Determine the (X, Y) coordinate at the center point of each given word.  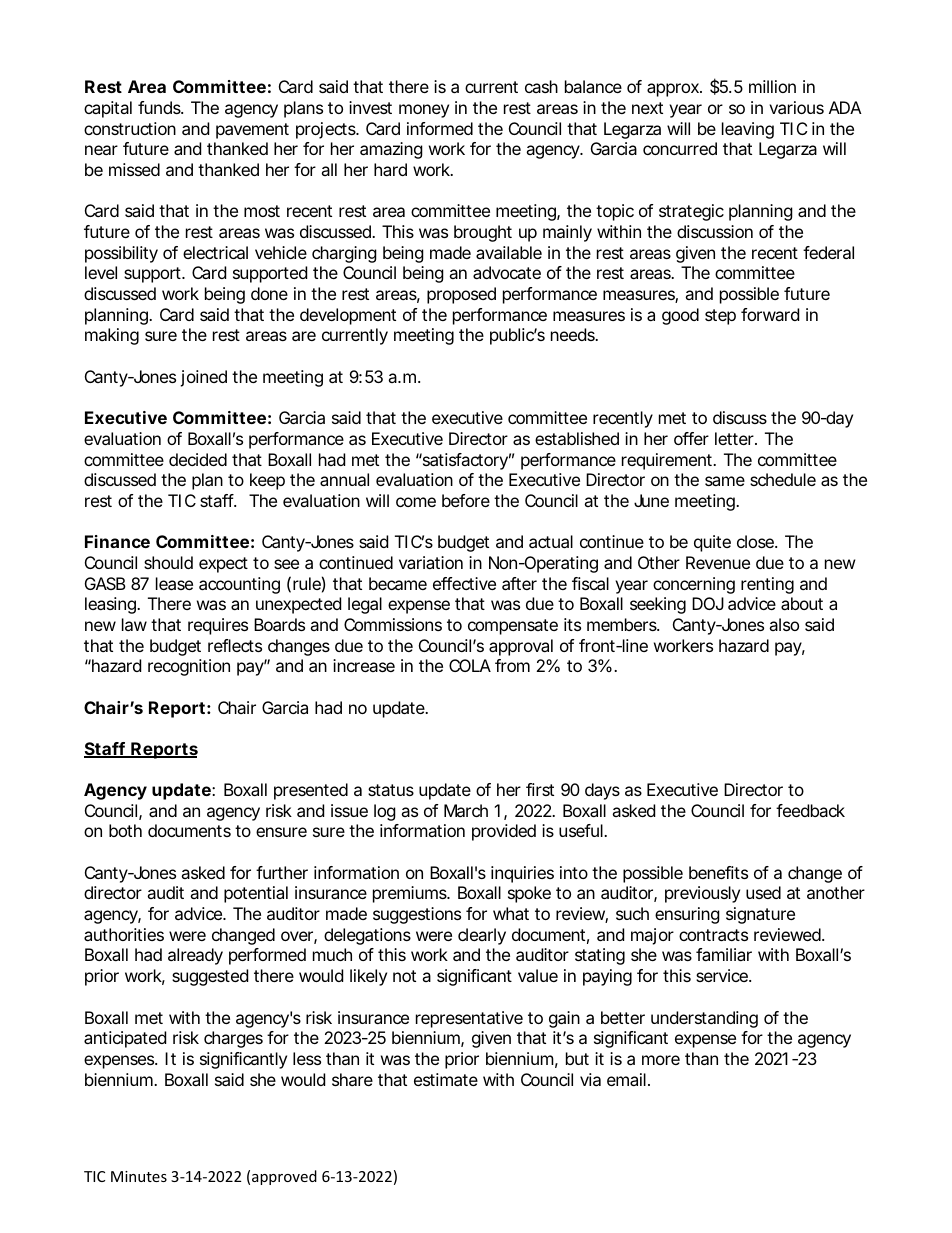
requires (218, 626)
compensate (513, 627)
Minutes (139, 1176)
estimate (446, 1079)
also (784, 624)
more (661, 1060)
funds (160, 107)
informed (440, 128)
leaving (748, 130)
